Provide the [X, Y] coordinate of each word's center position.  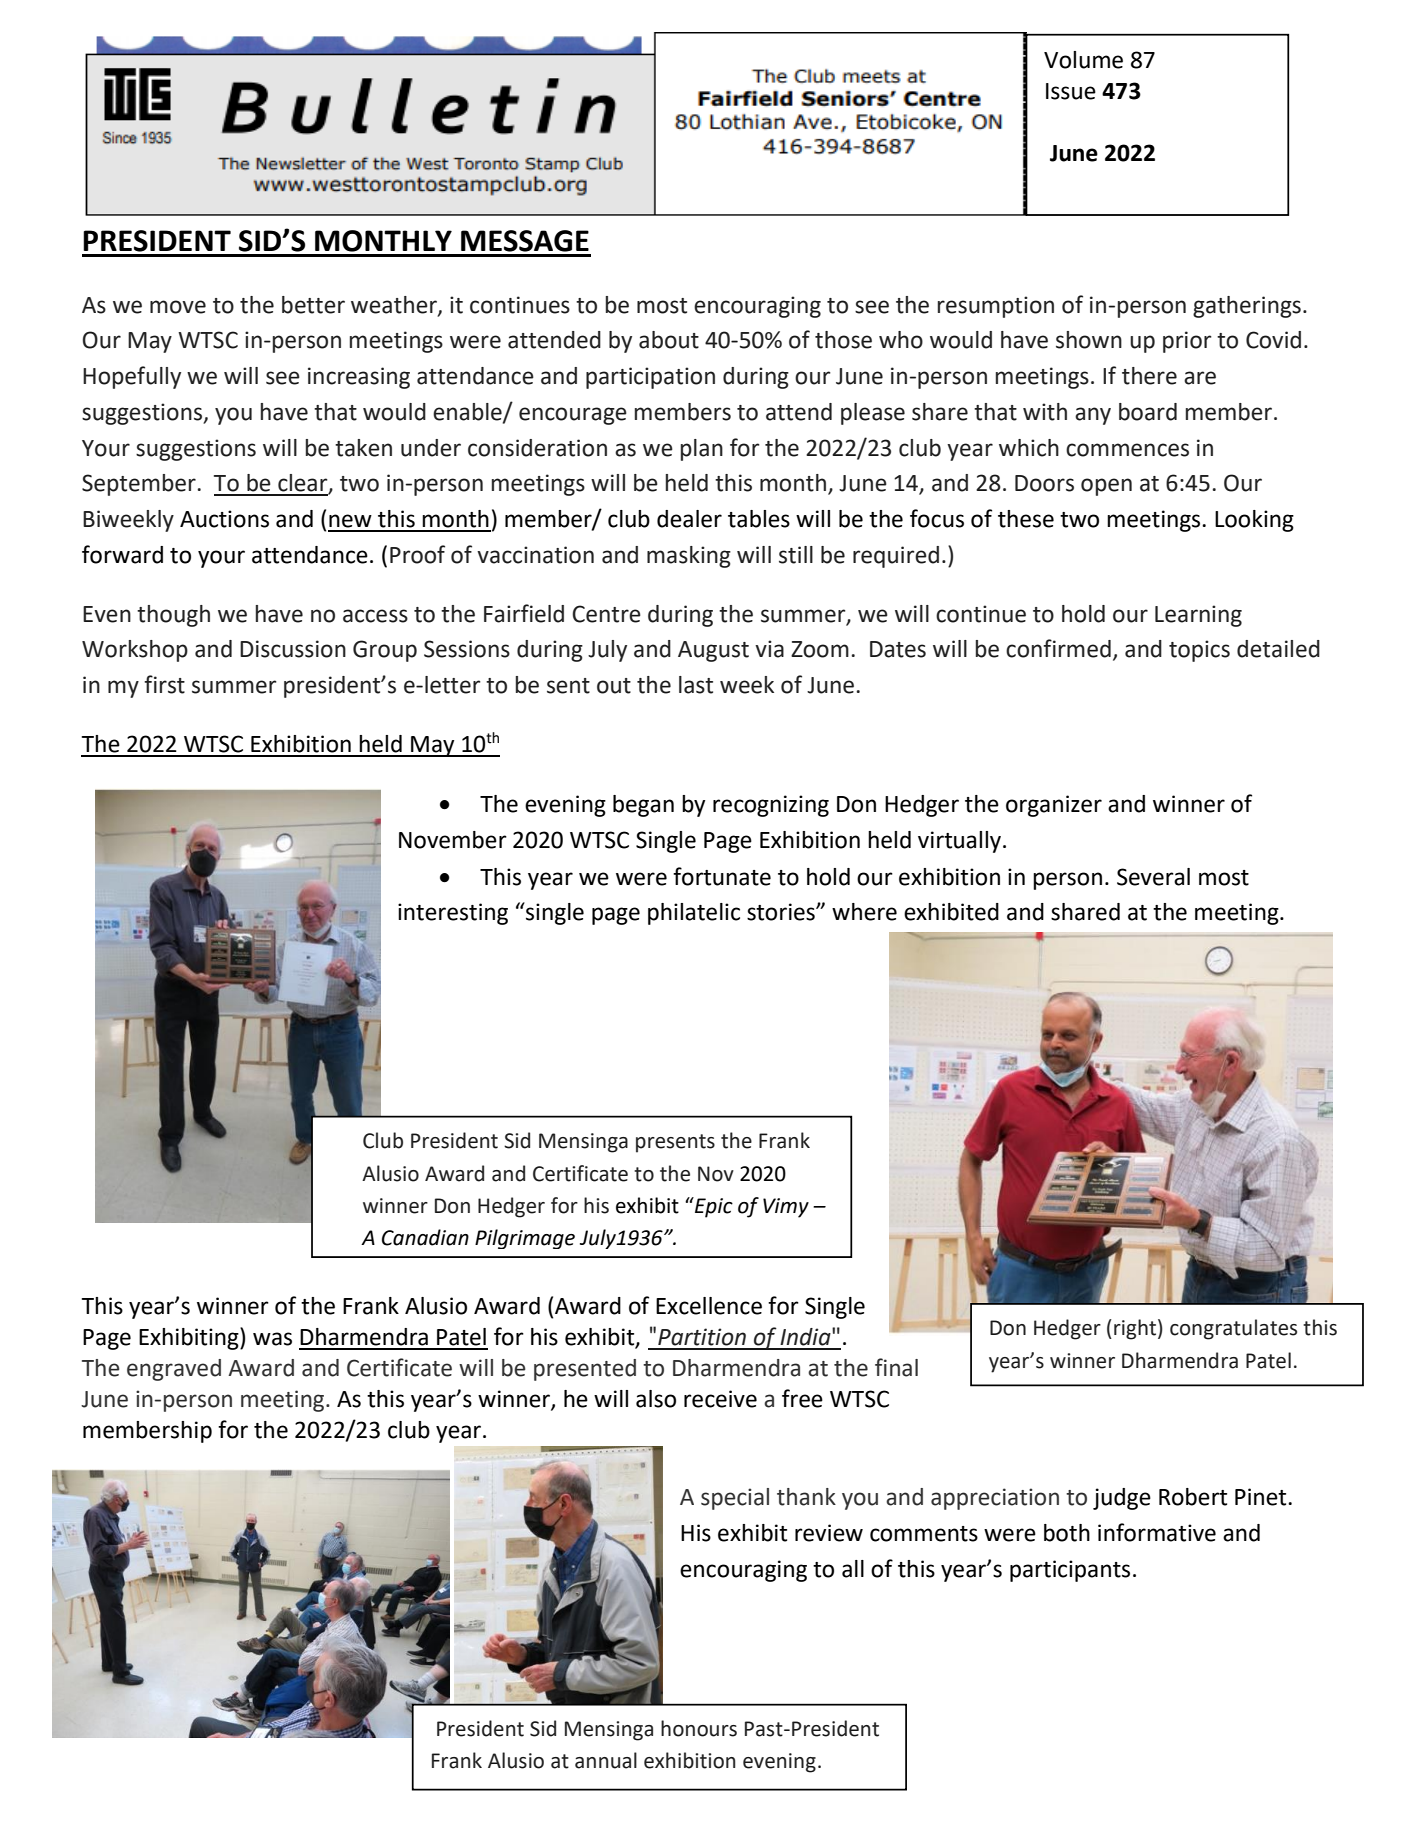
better [313, 305]
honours [699, 1728]
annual [606, 1760]
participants [1070, 1571]
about [669, 340]
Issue [1071, 91]
